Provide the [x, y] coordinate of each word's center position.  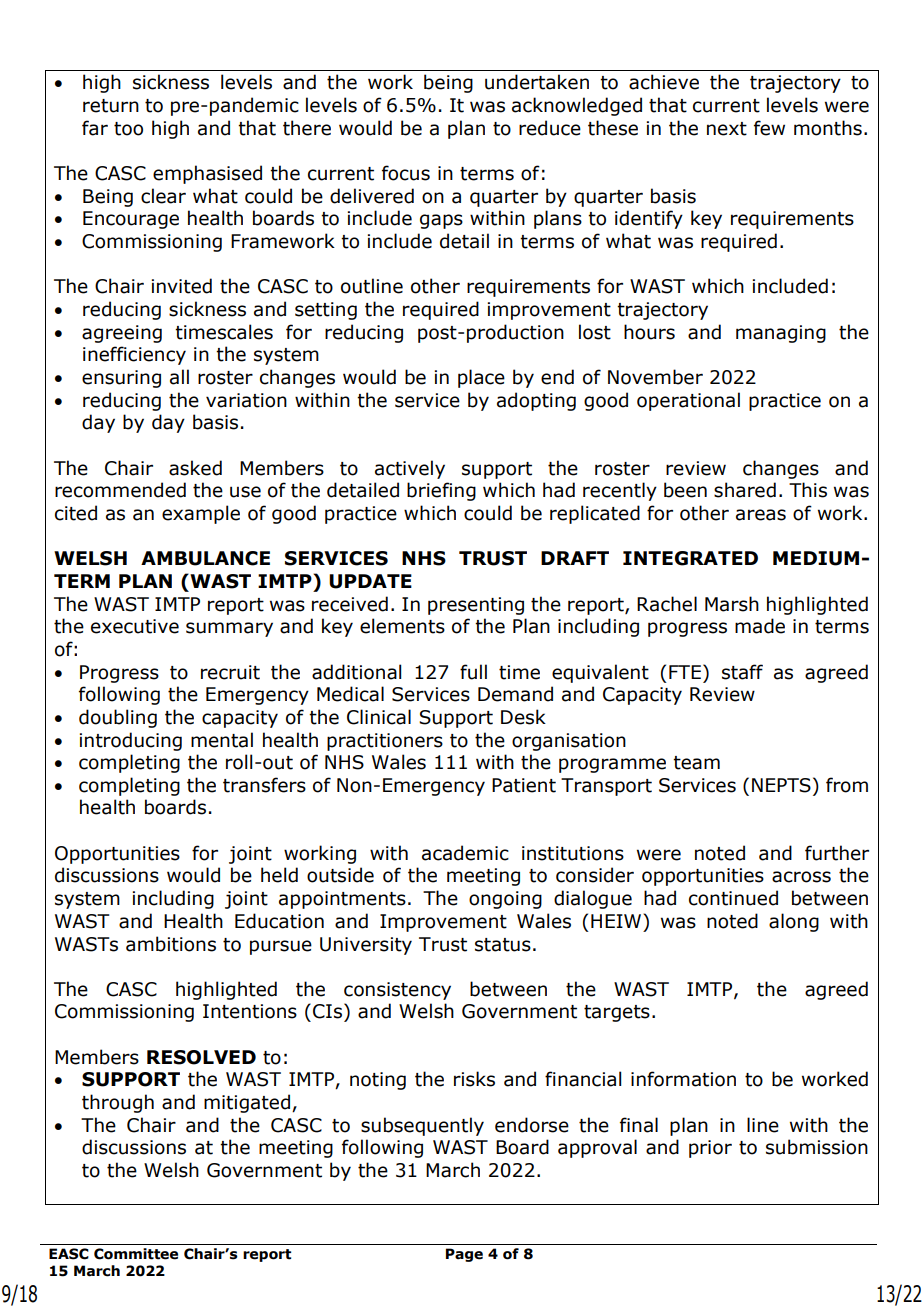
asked [195, 468]
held [279, 875]
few [769, 128]
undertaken [537, 82]
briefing [441, 491]
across [801, 877]
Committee [136, 1254]
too [128, 129]
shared [745, 490]
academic [465, 853]
